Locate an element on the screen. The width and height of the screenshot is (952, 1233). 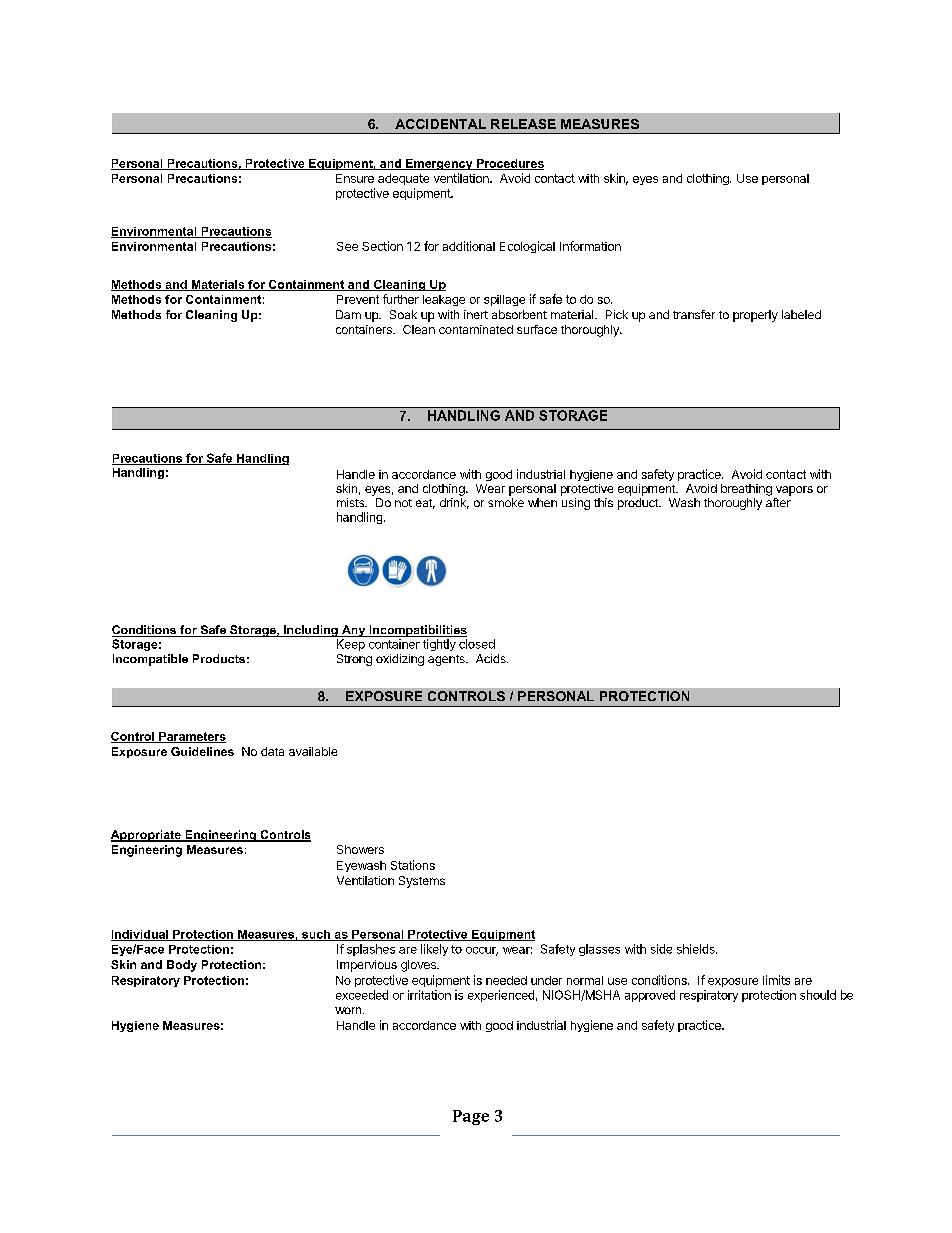
Dam is located at coordinates (348, 314).
